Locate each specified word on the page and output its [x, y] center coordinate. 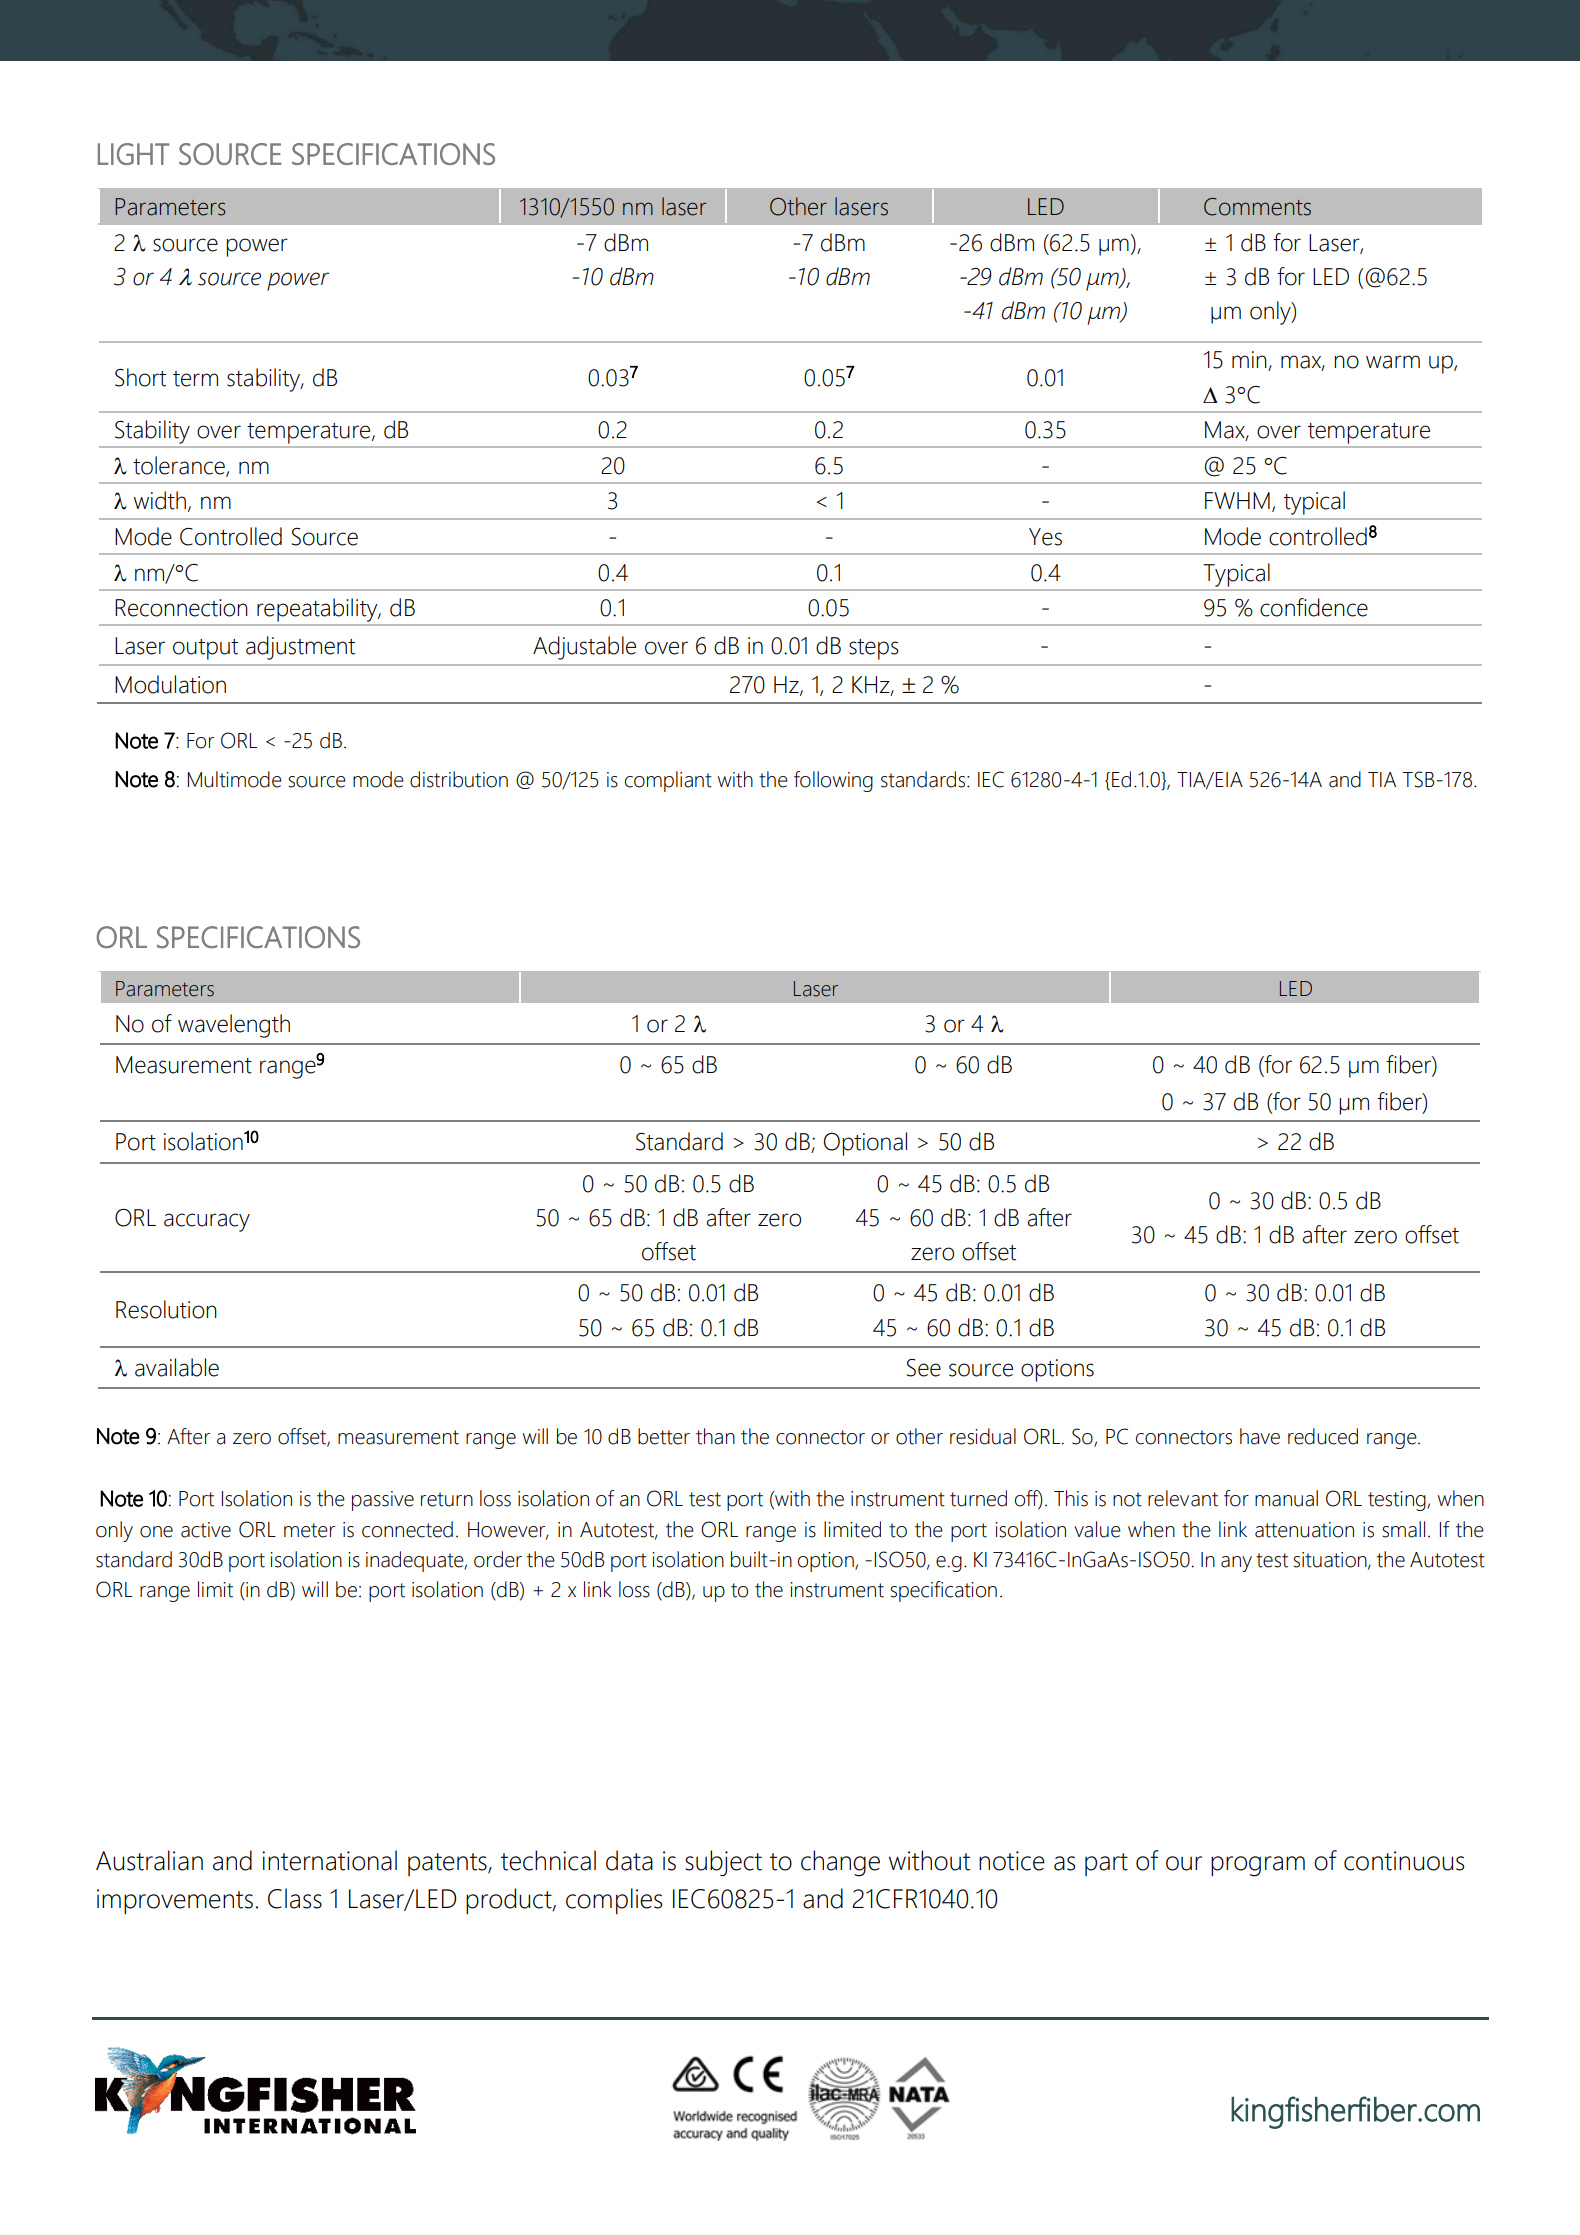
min [1250, 361]
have [1260, 1436]
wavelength [234, 1026]
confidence [1314, 607]
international [329, 1860]
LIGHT [134, 154]
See [924, 1368]
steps [874, 649]
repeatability [318, 610]
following [833, 781]
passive [383, 1501]
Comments [1257, 207]
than [715, 1436]
